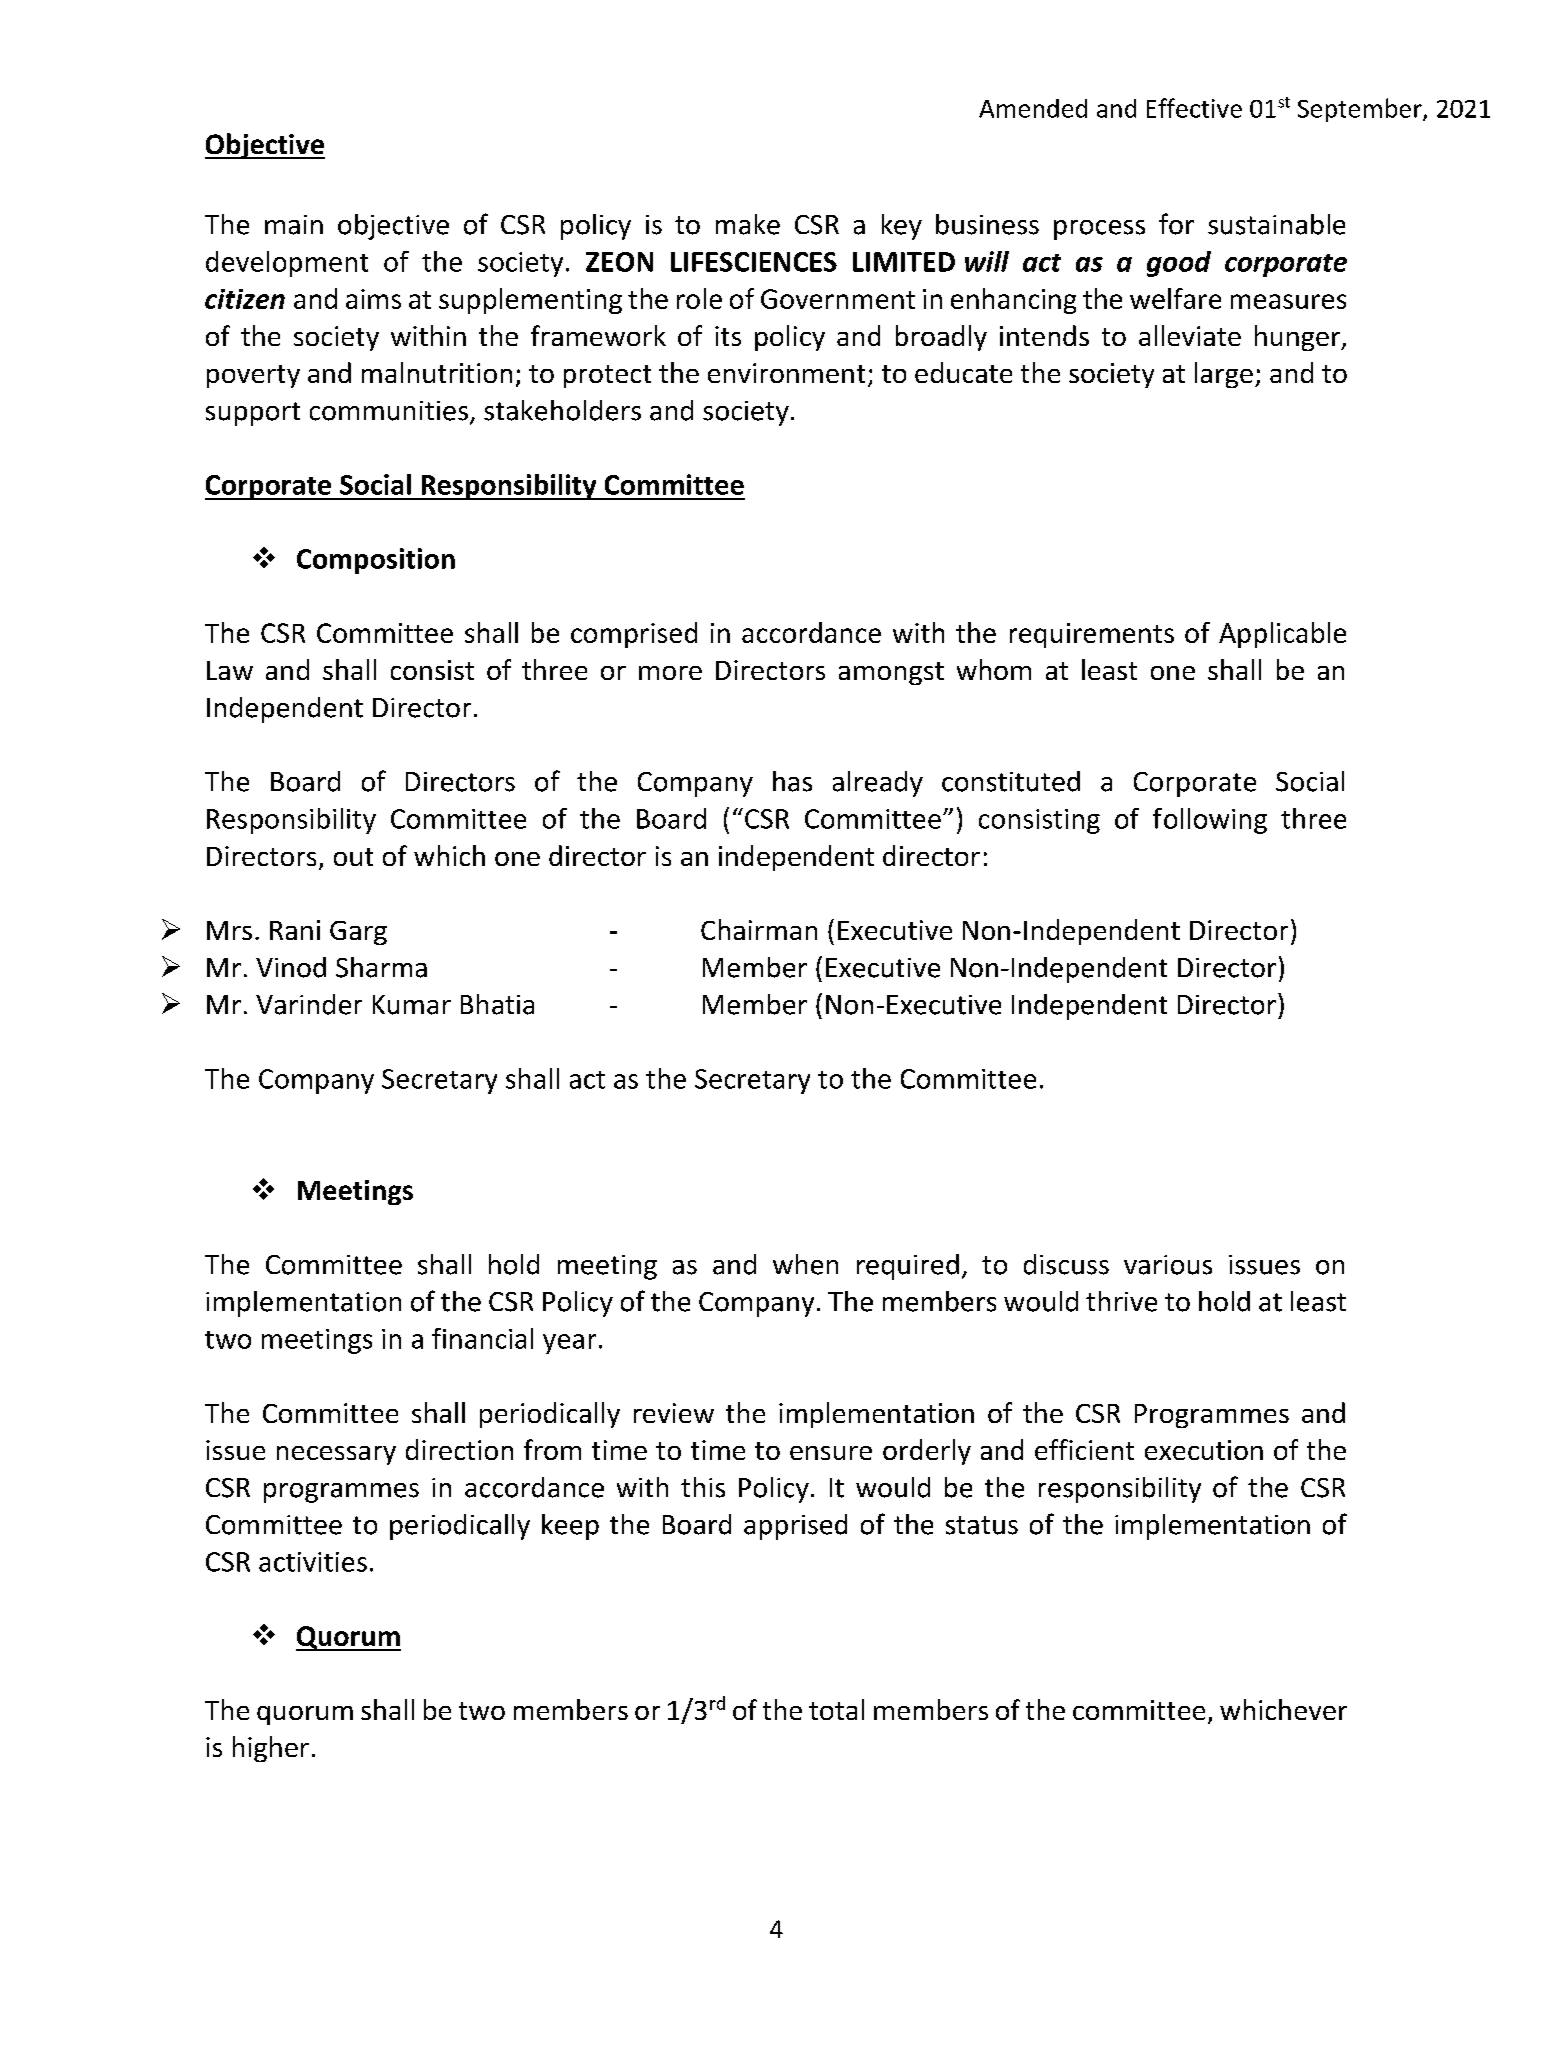 The width and height of the screenshot is (1552, 2071). I want to click on following, so click(1210, 821).
